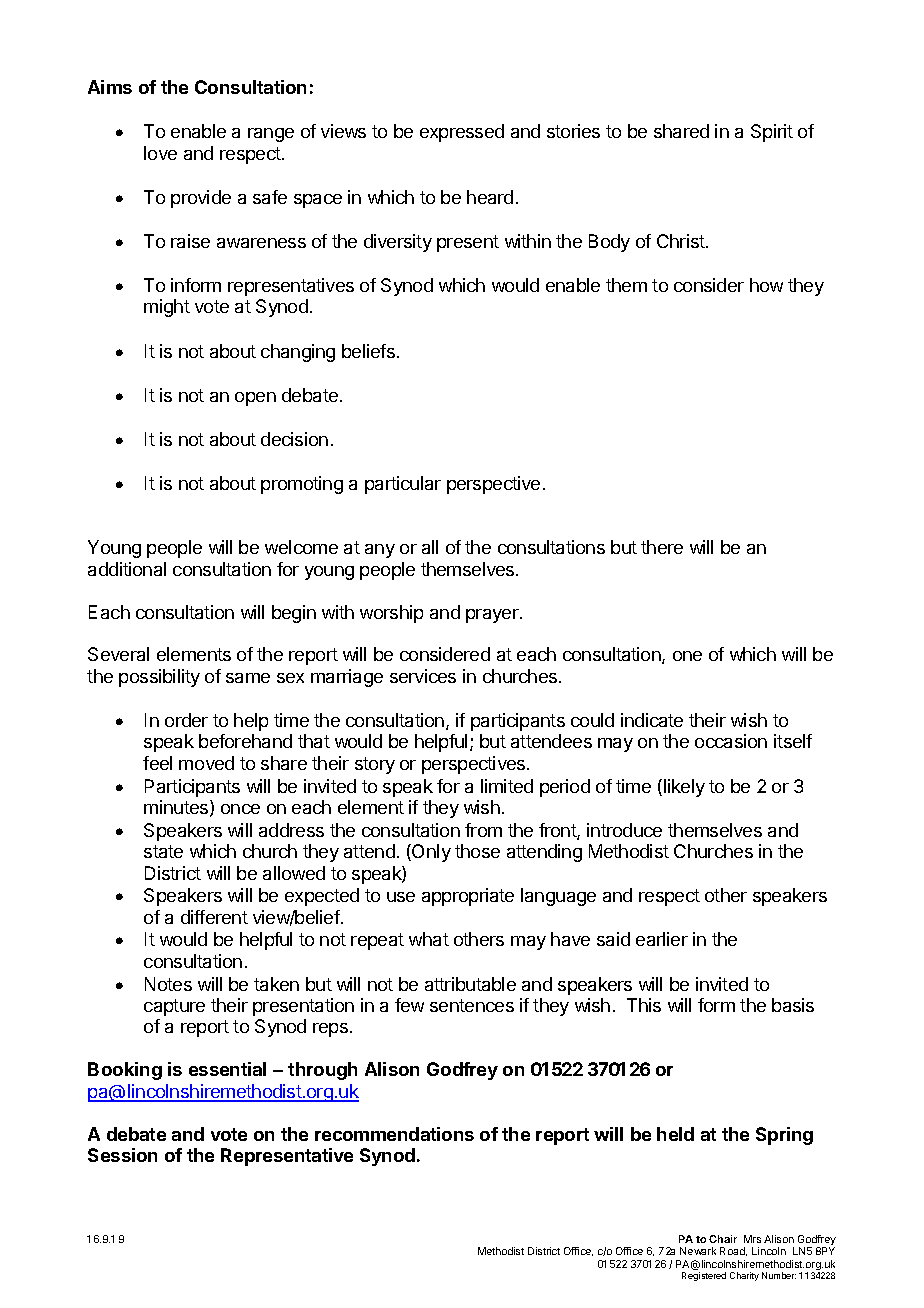 This screenshot has width=924, height=1308. Describe the element at coordinates (403, 485) in the screenshot. I see `particular` at that location.
